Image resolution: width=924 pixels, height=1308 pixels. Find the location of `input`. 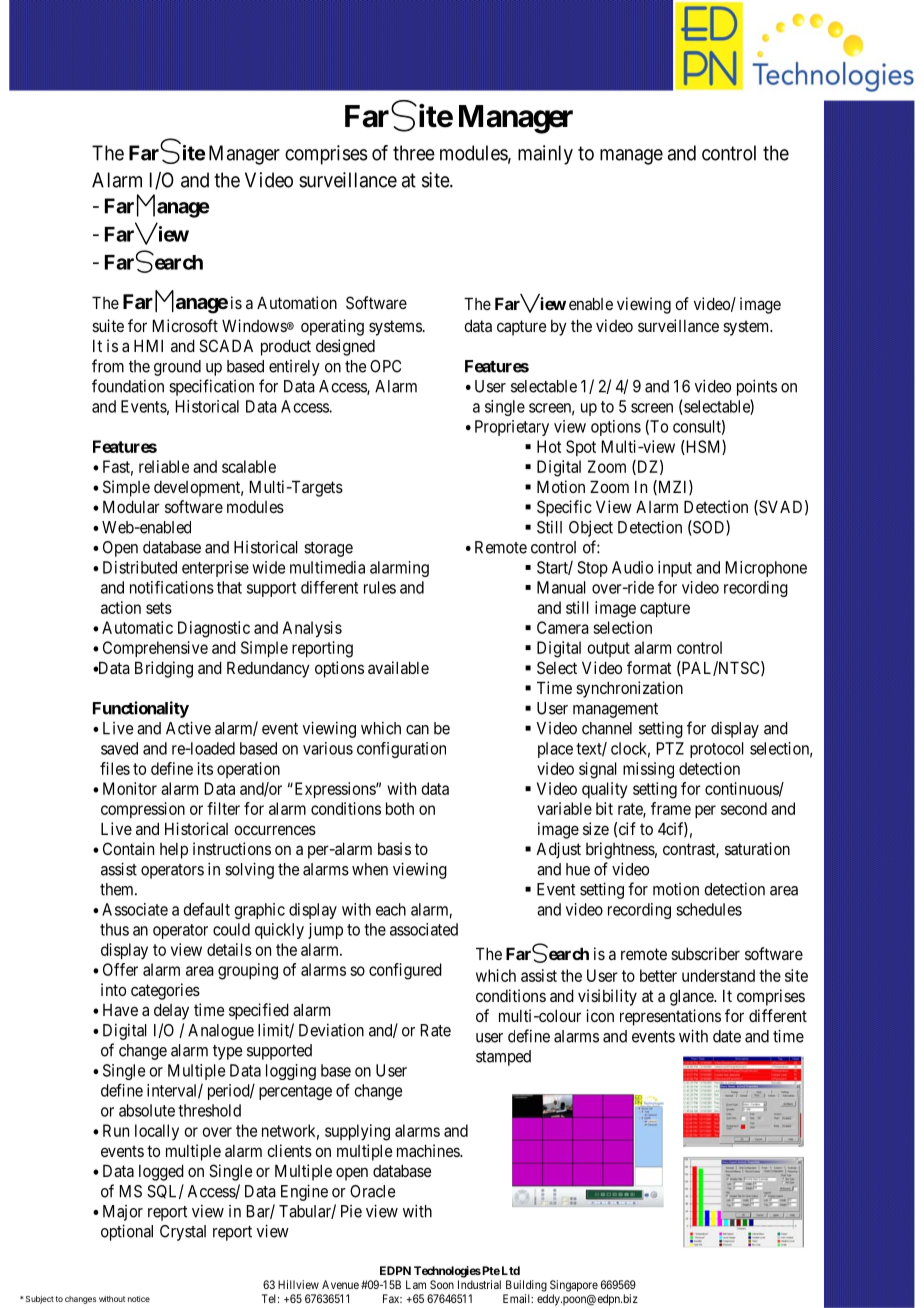

input is located at coordinates (675, 569).
